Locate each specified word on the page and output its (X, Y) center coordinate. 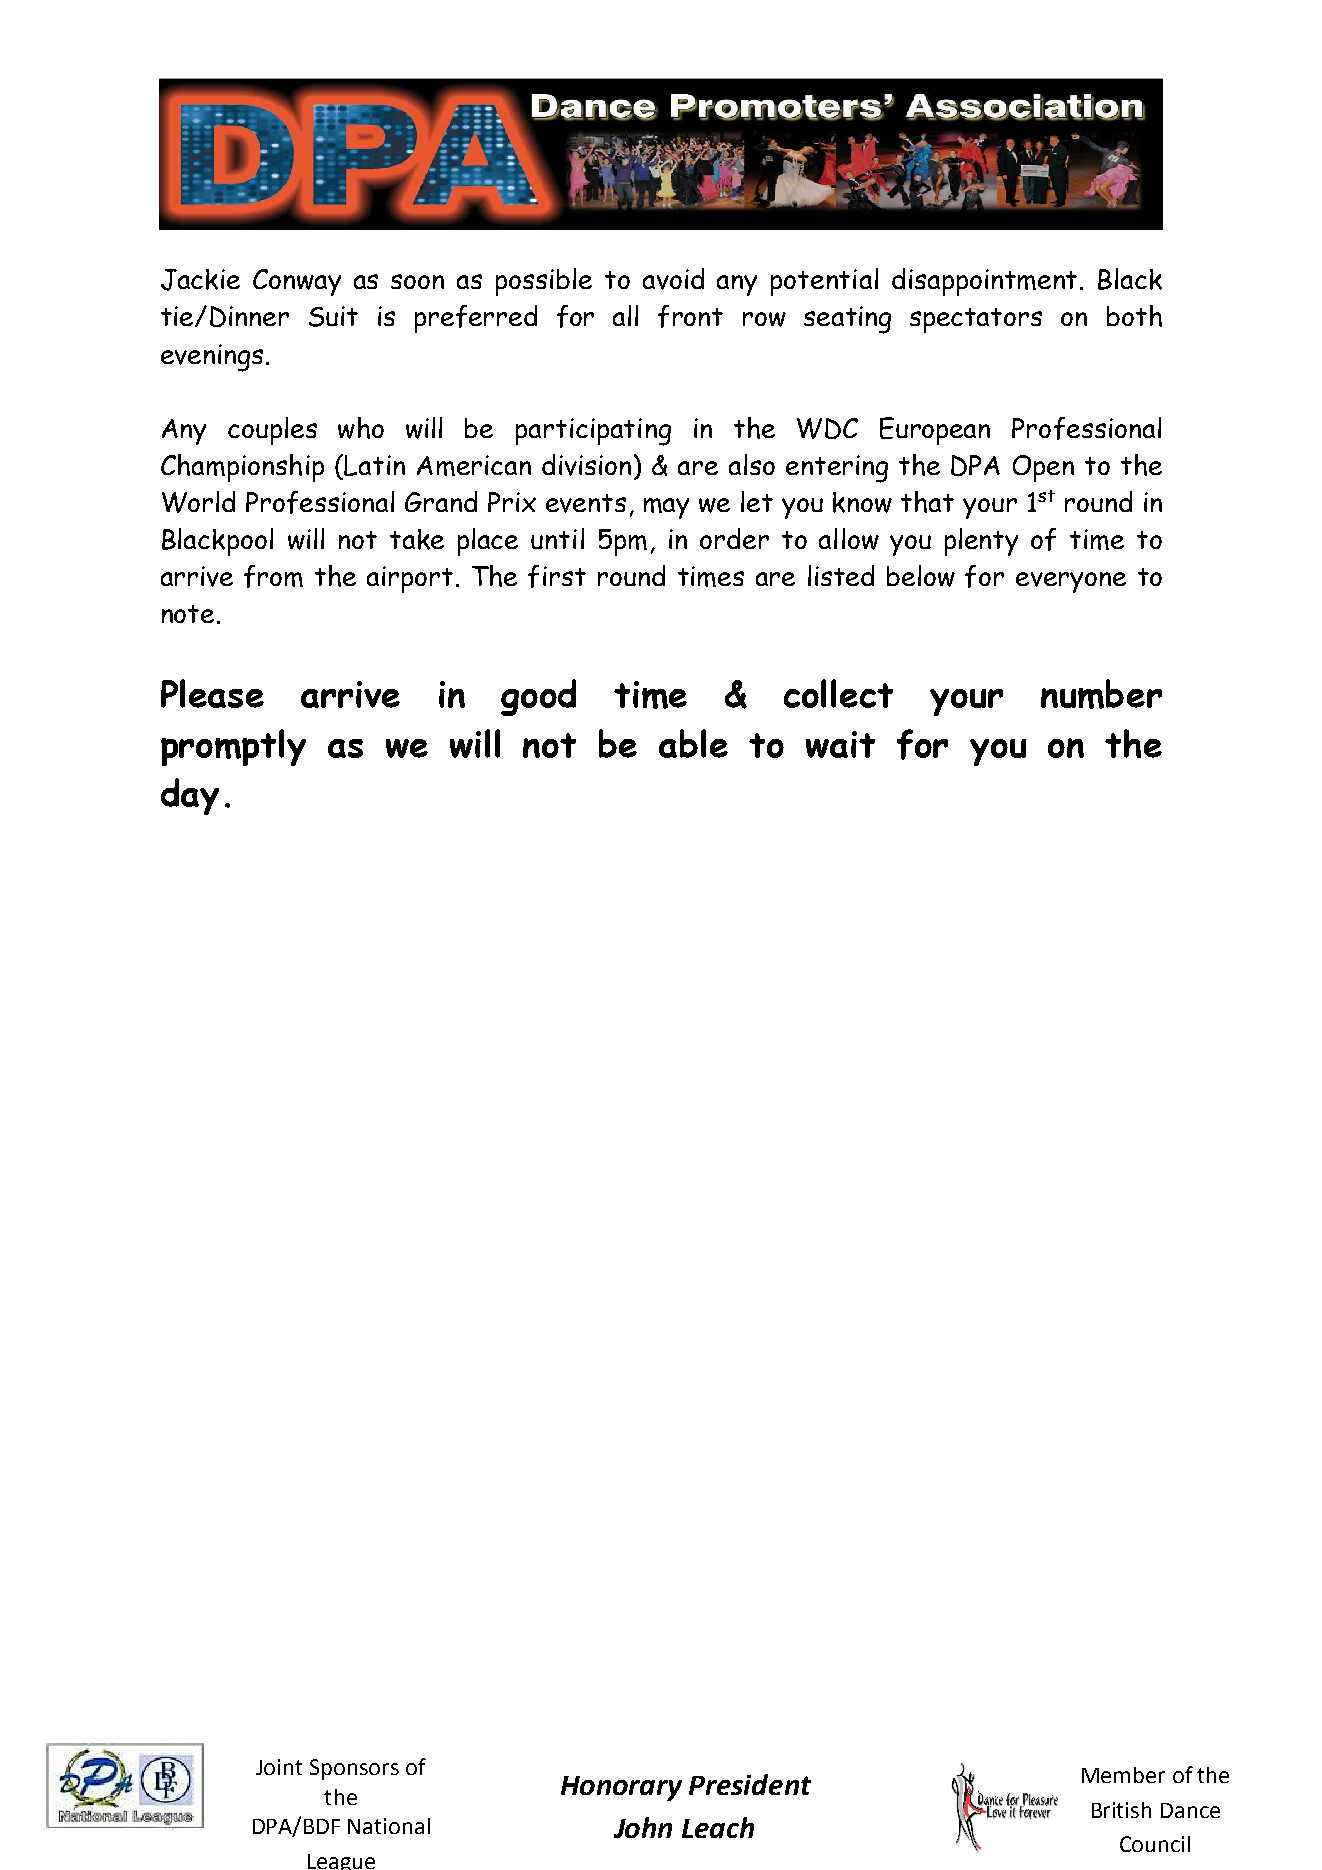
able (693, 743)
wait (840, 744)
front (690, 316)
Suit (333, 316)
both (1134, 316)
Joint (279, 1767)
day (190, 796)
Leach (718, 1827)
